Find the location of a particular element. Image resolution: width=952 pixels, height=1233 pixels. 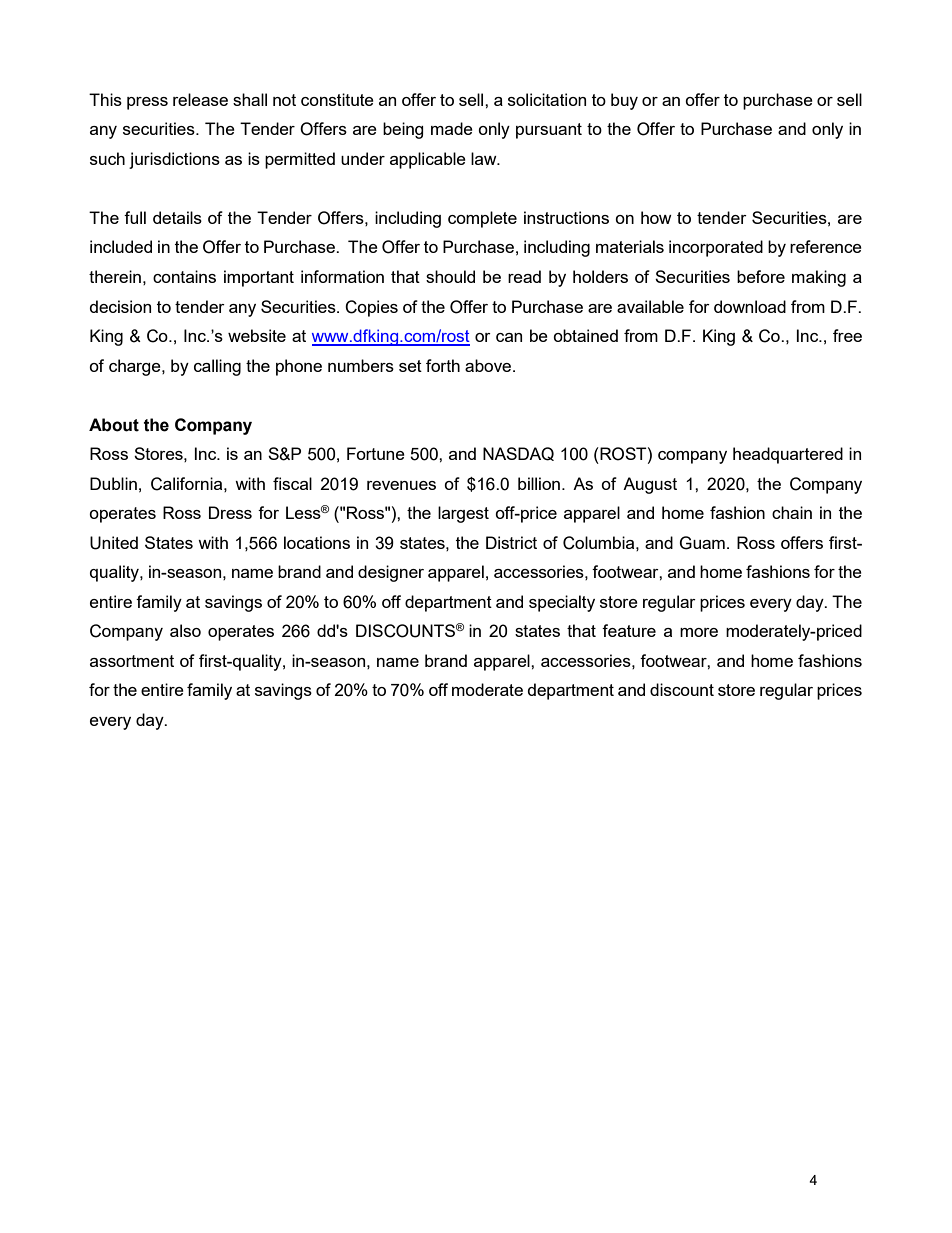

download is located at coordinates (750, 306).
